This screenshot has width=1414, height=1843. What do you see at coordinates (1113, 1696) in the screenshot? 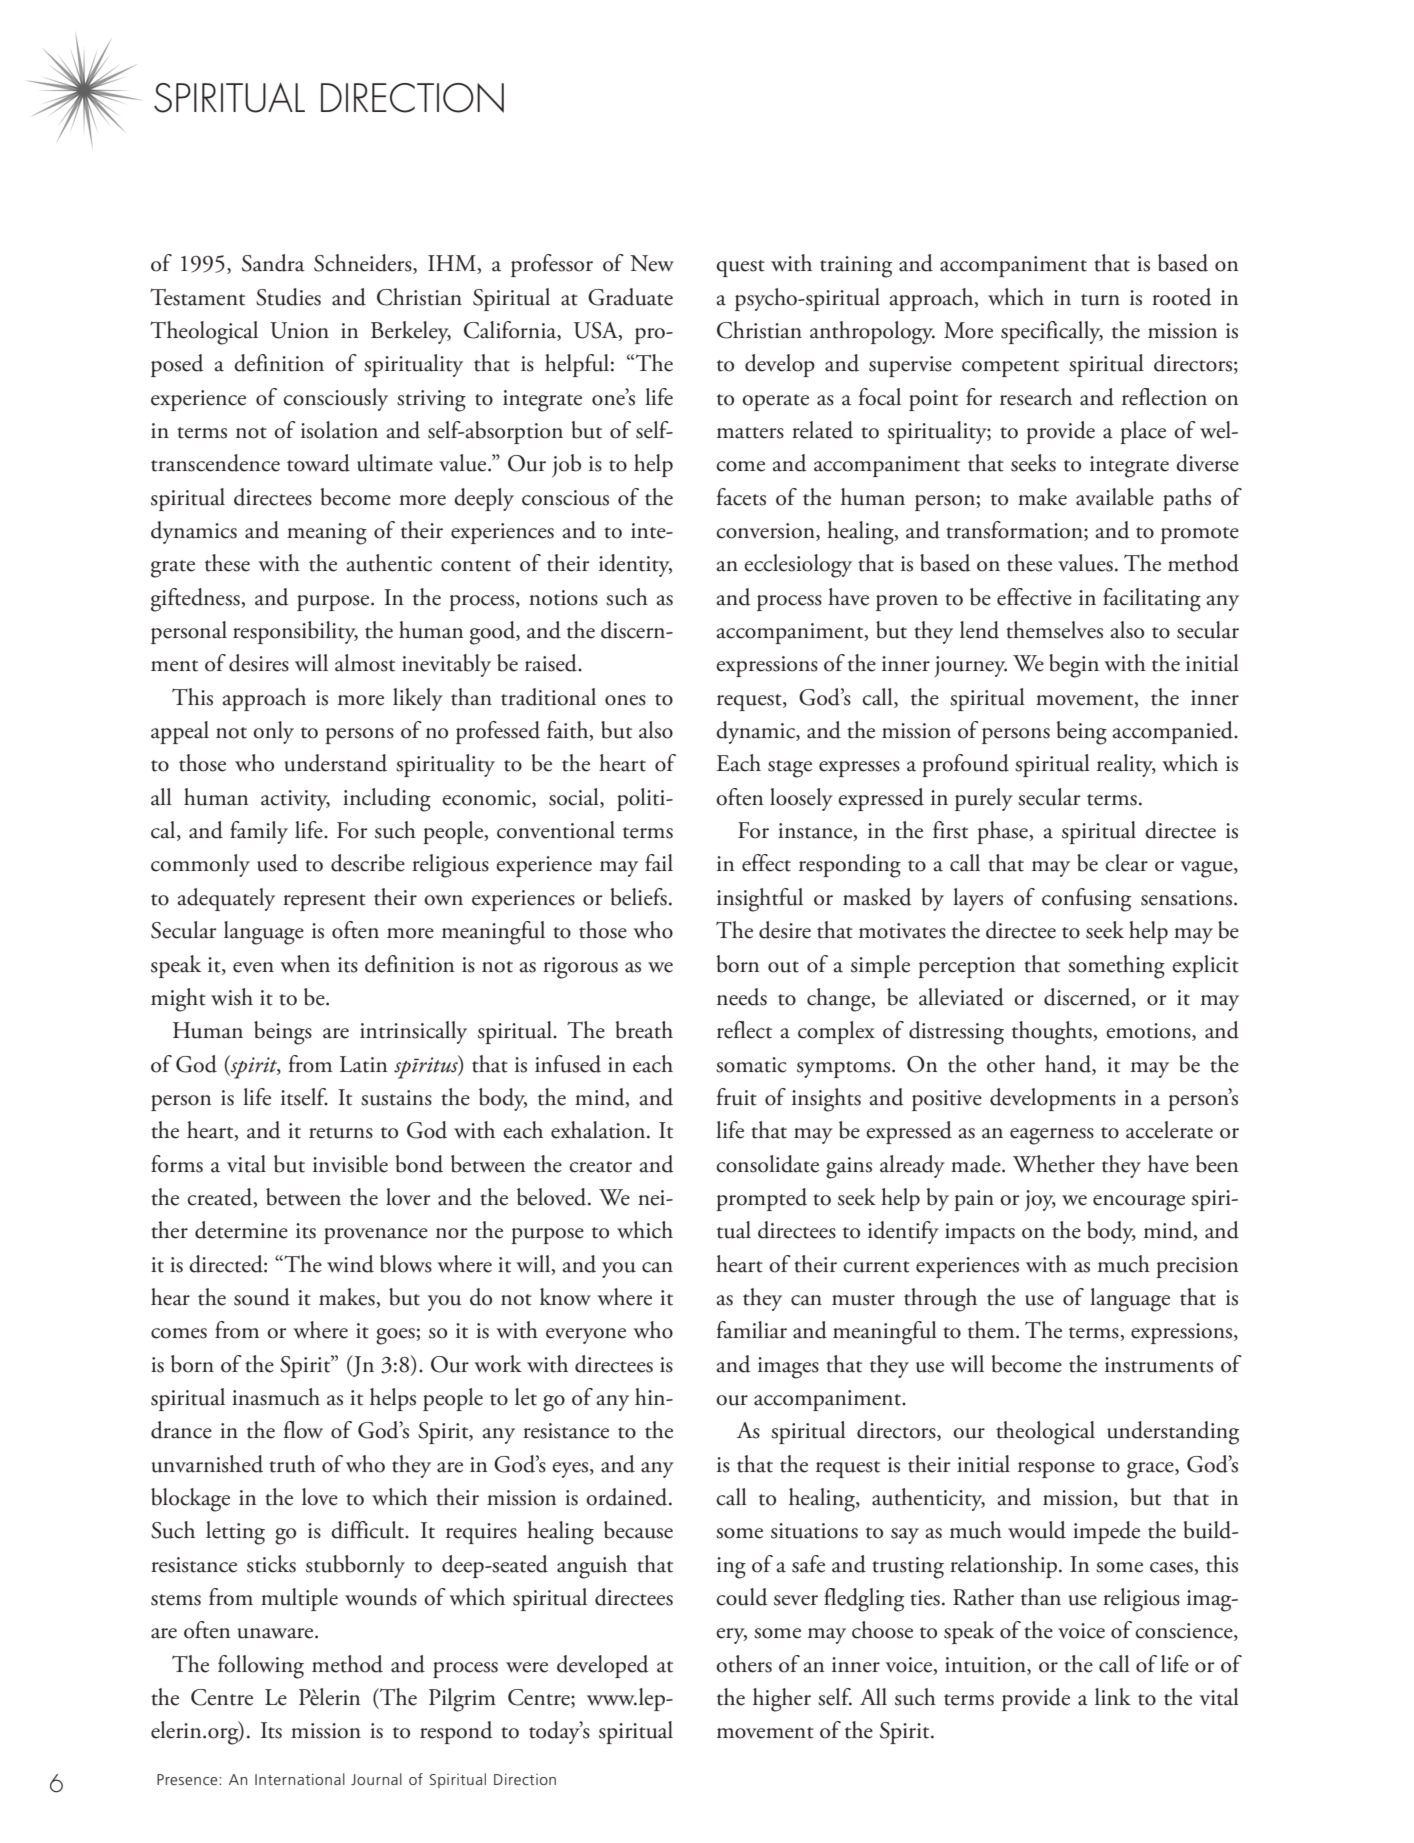
I see `link` at bounding box center [1113, 1696].
